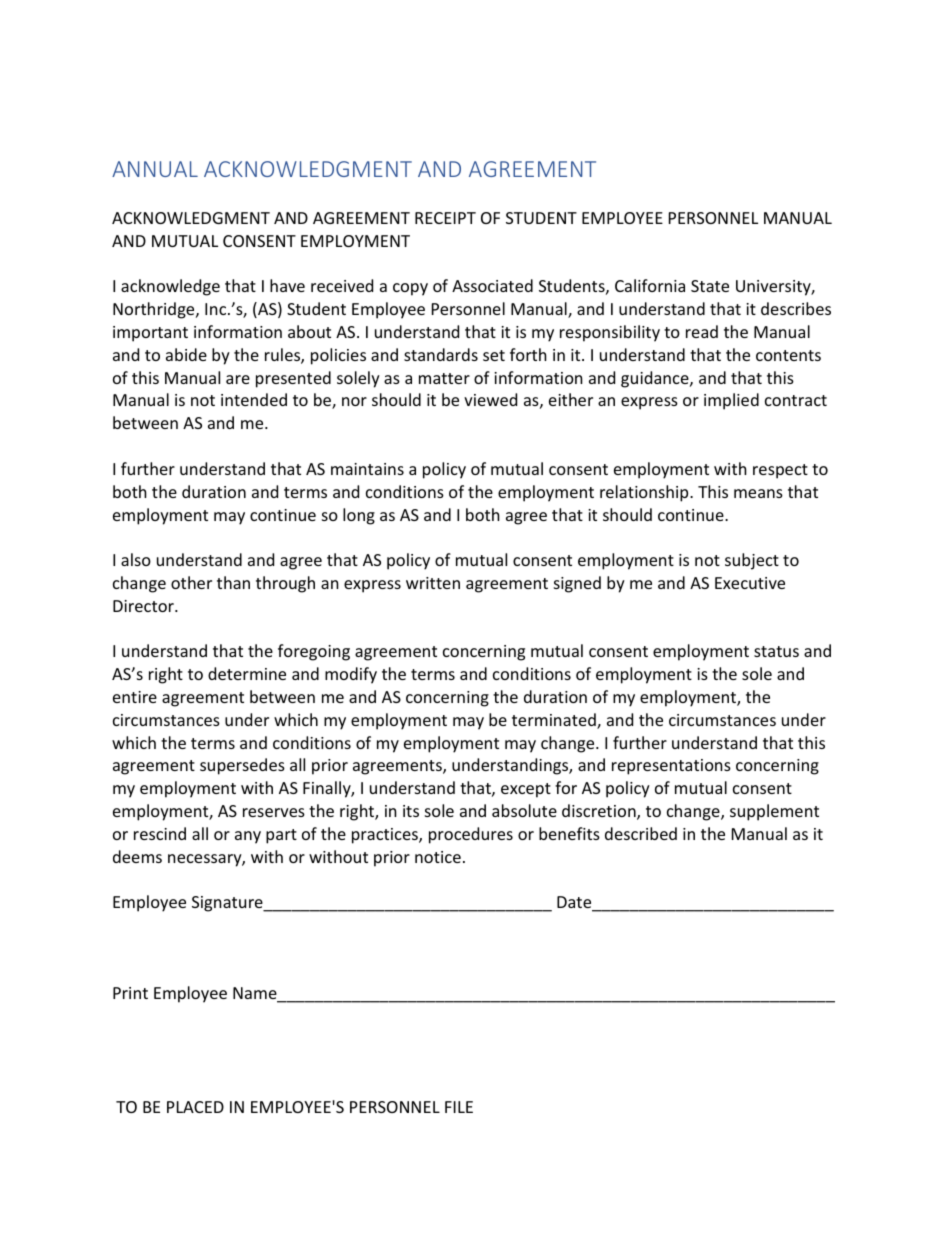  I want to click on ANNUAL, so click(155, 169).
